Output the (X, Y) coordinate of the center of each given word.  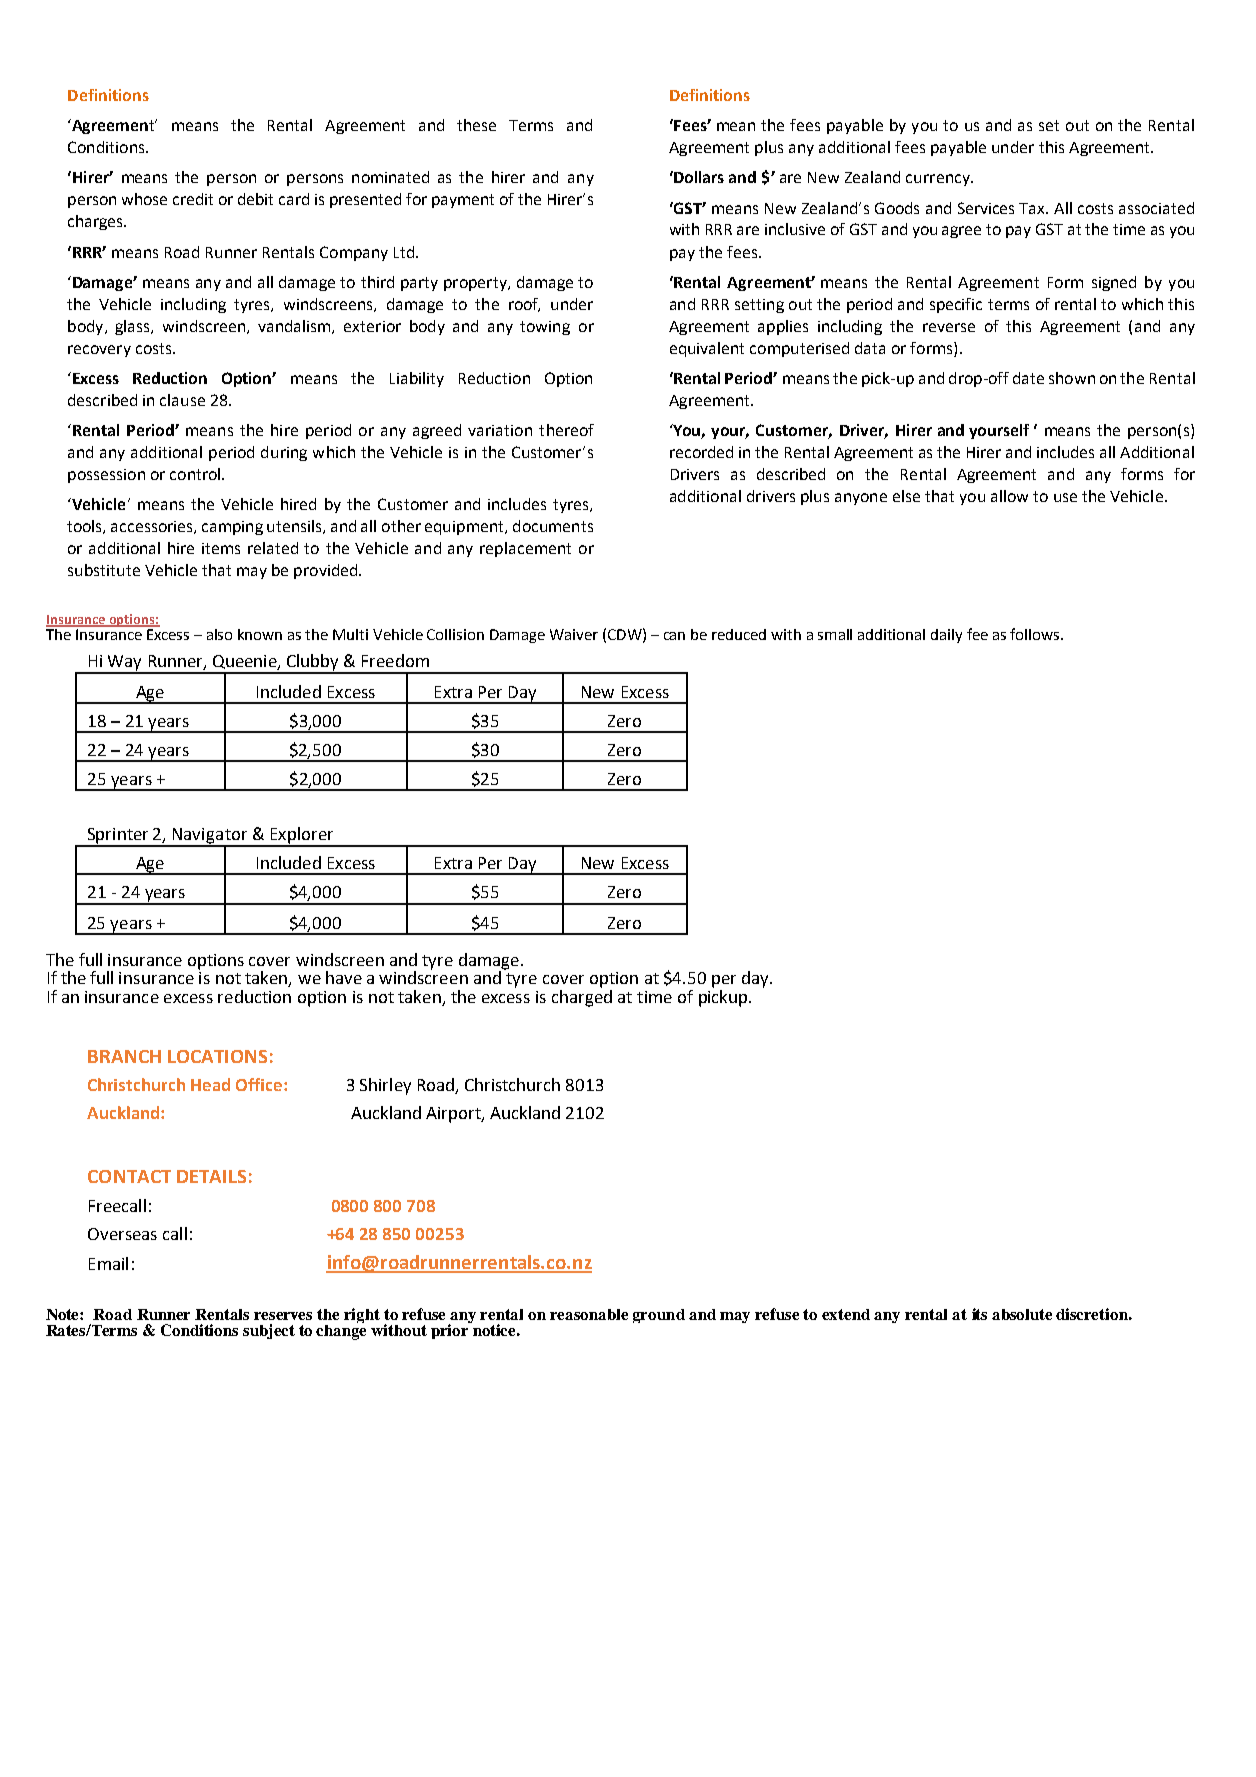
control (196, 474)
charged (582, 997)
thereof (566, 430)
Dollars (698, 177)
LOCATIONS (217, 1056)
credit (193, 199)
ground (659, 1316)
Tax (1033, 208)
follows (1036, 634)
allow (1009, 496)
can (674, 636)
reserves (283, 1316)
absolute (1022, 1314)
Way (125, 664)
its (979, 1314)
